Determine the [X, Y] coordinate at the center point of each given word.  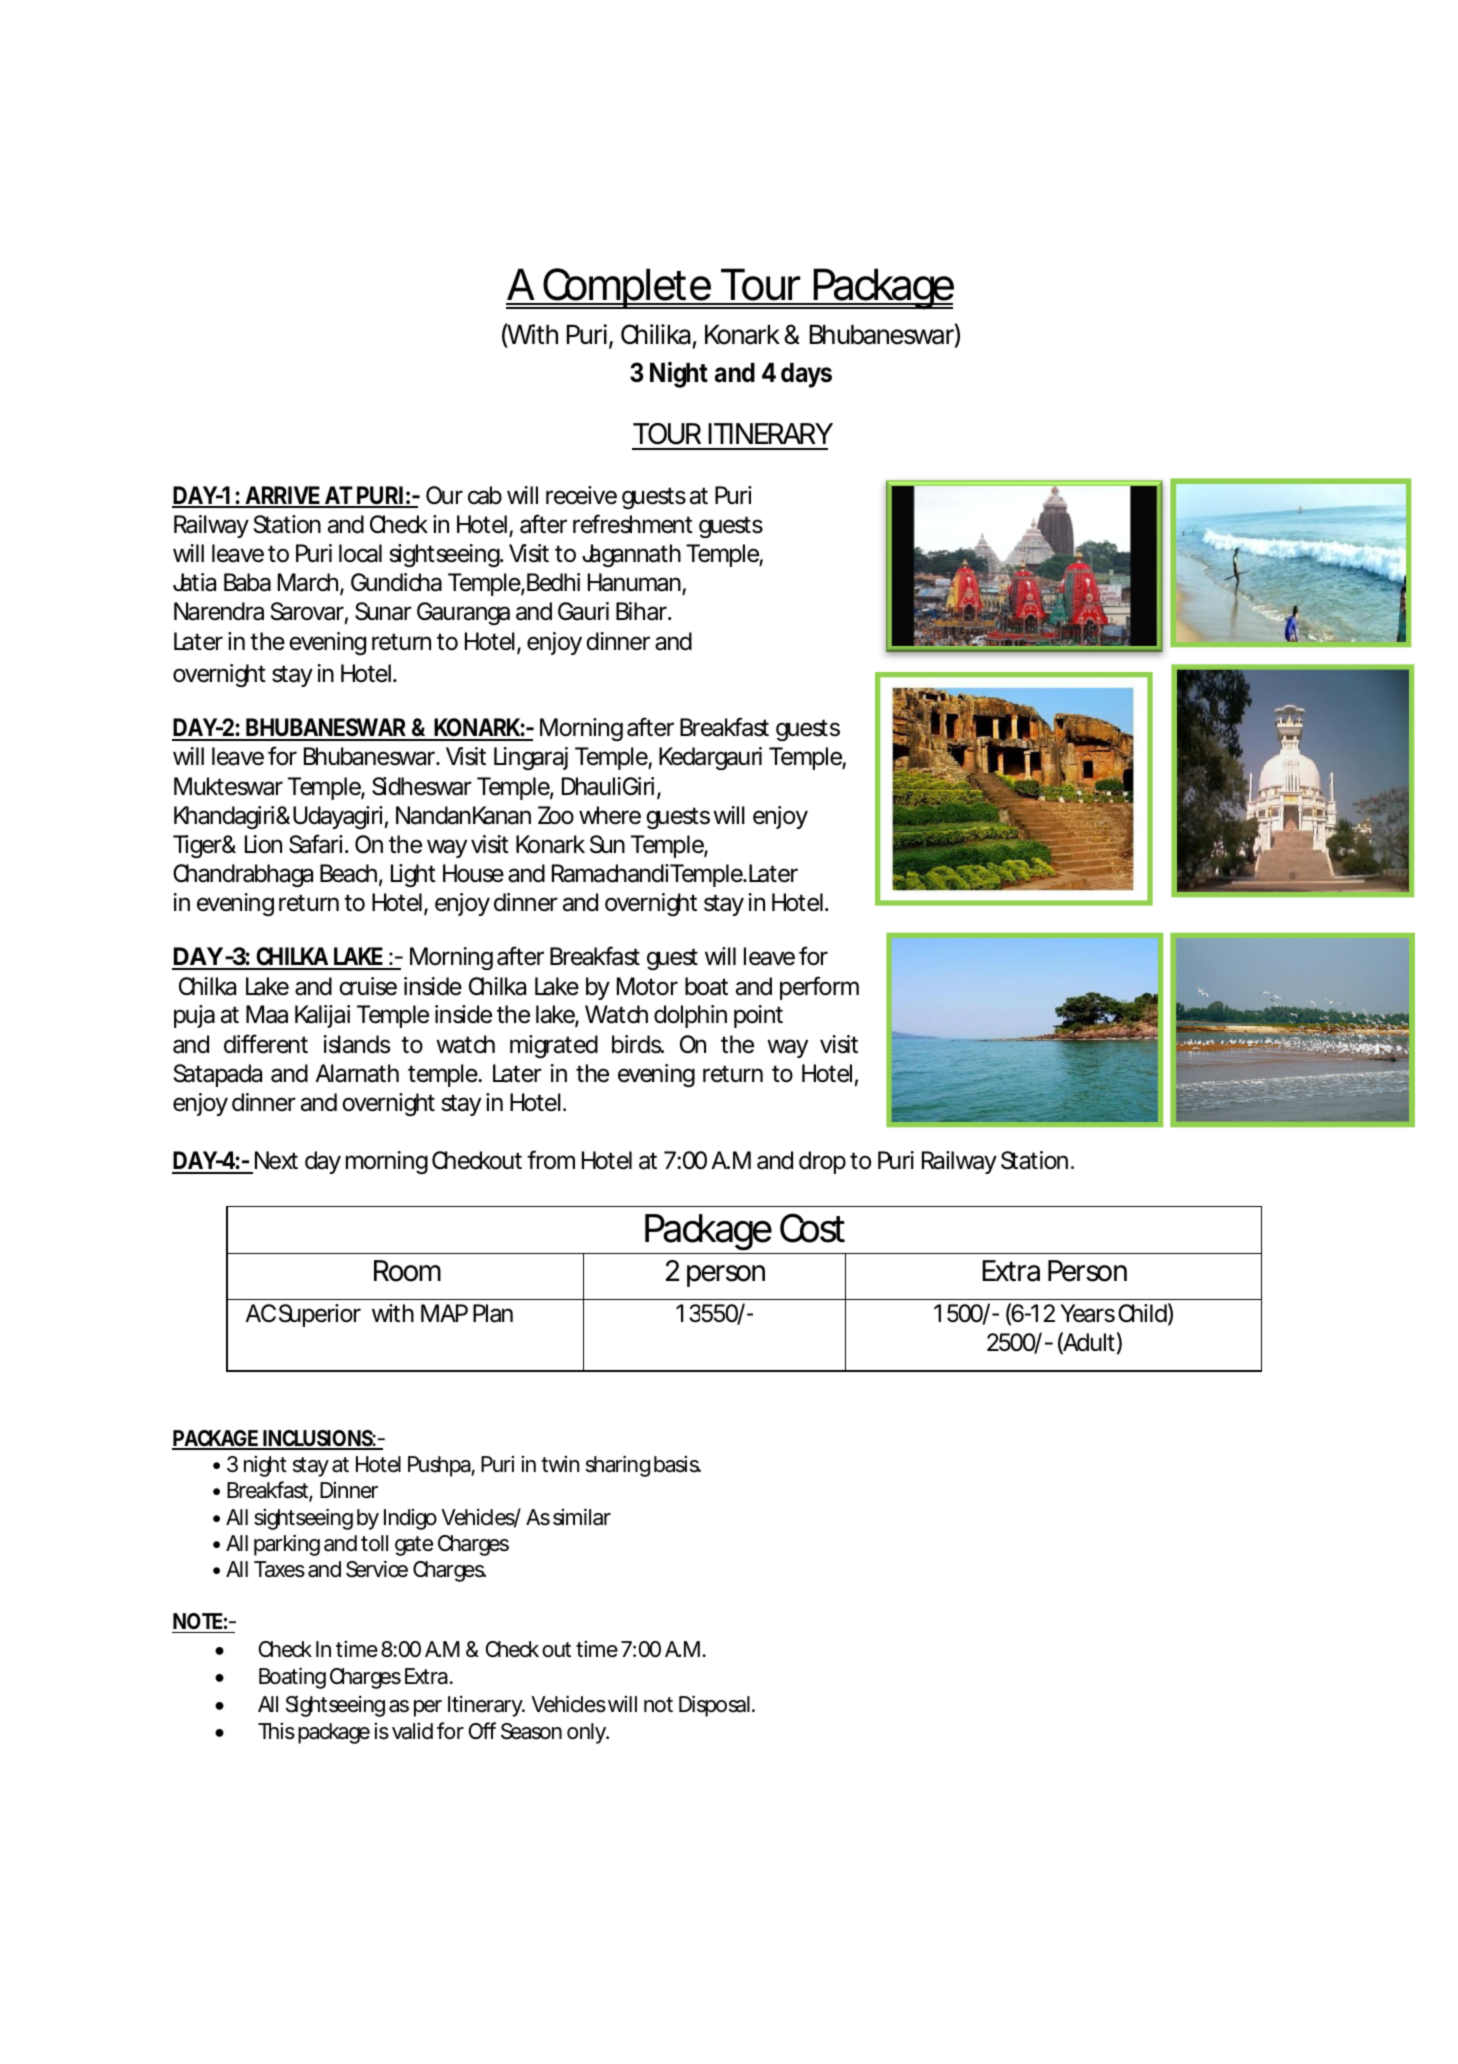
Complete [627, 288]
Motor [647, 986]
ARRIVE [282, 496]
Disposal [714, 1706]
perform [819, 988]
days [806, 375]
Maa [267, 1014]
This [276, 1731]
